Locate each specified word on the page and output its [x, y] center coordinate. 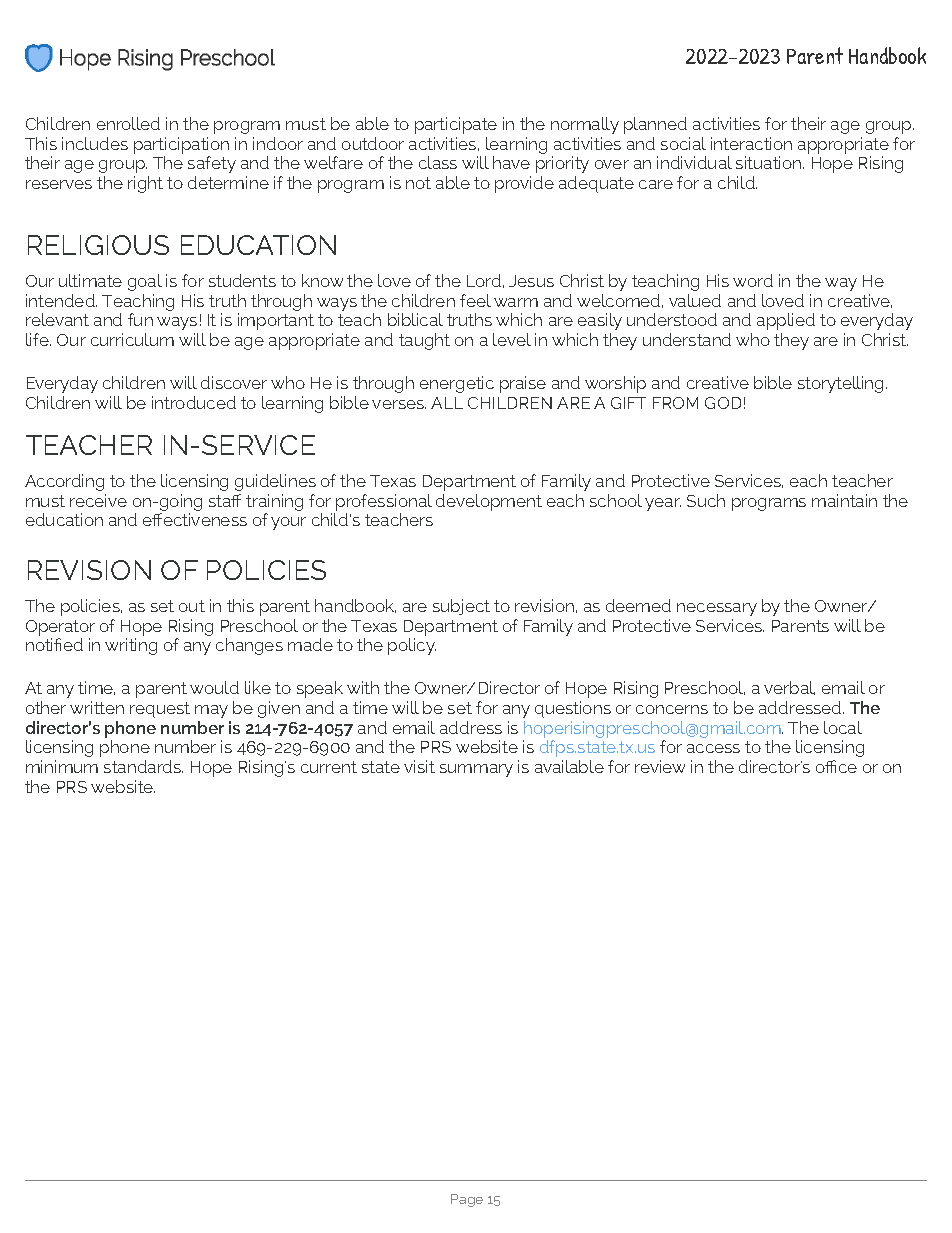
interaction [751, 143]
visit [419, 766]
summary [476, 770]
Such [706, 500]
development [489, 502]
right [145, 184]
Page [467, 1200]
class [438, 162]
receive [98, 500]
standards [143, 766]
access [713, 748]
